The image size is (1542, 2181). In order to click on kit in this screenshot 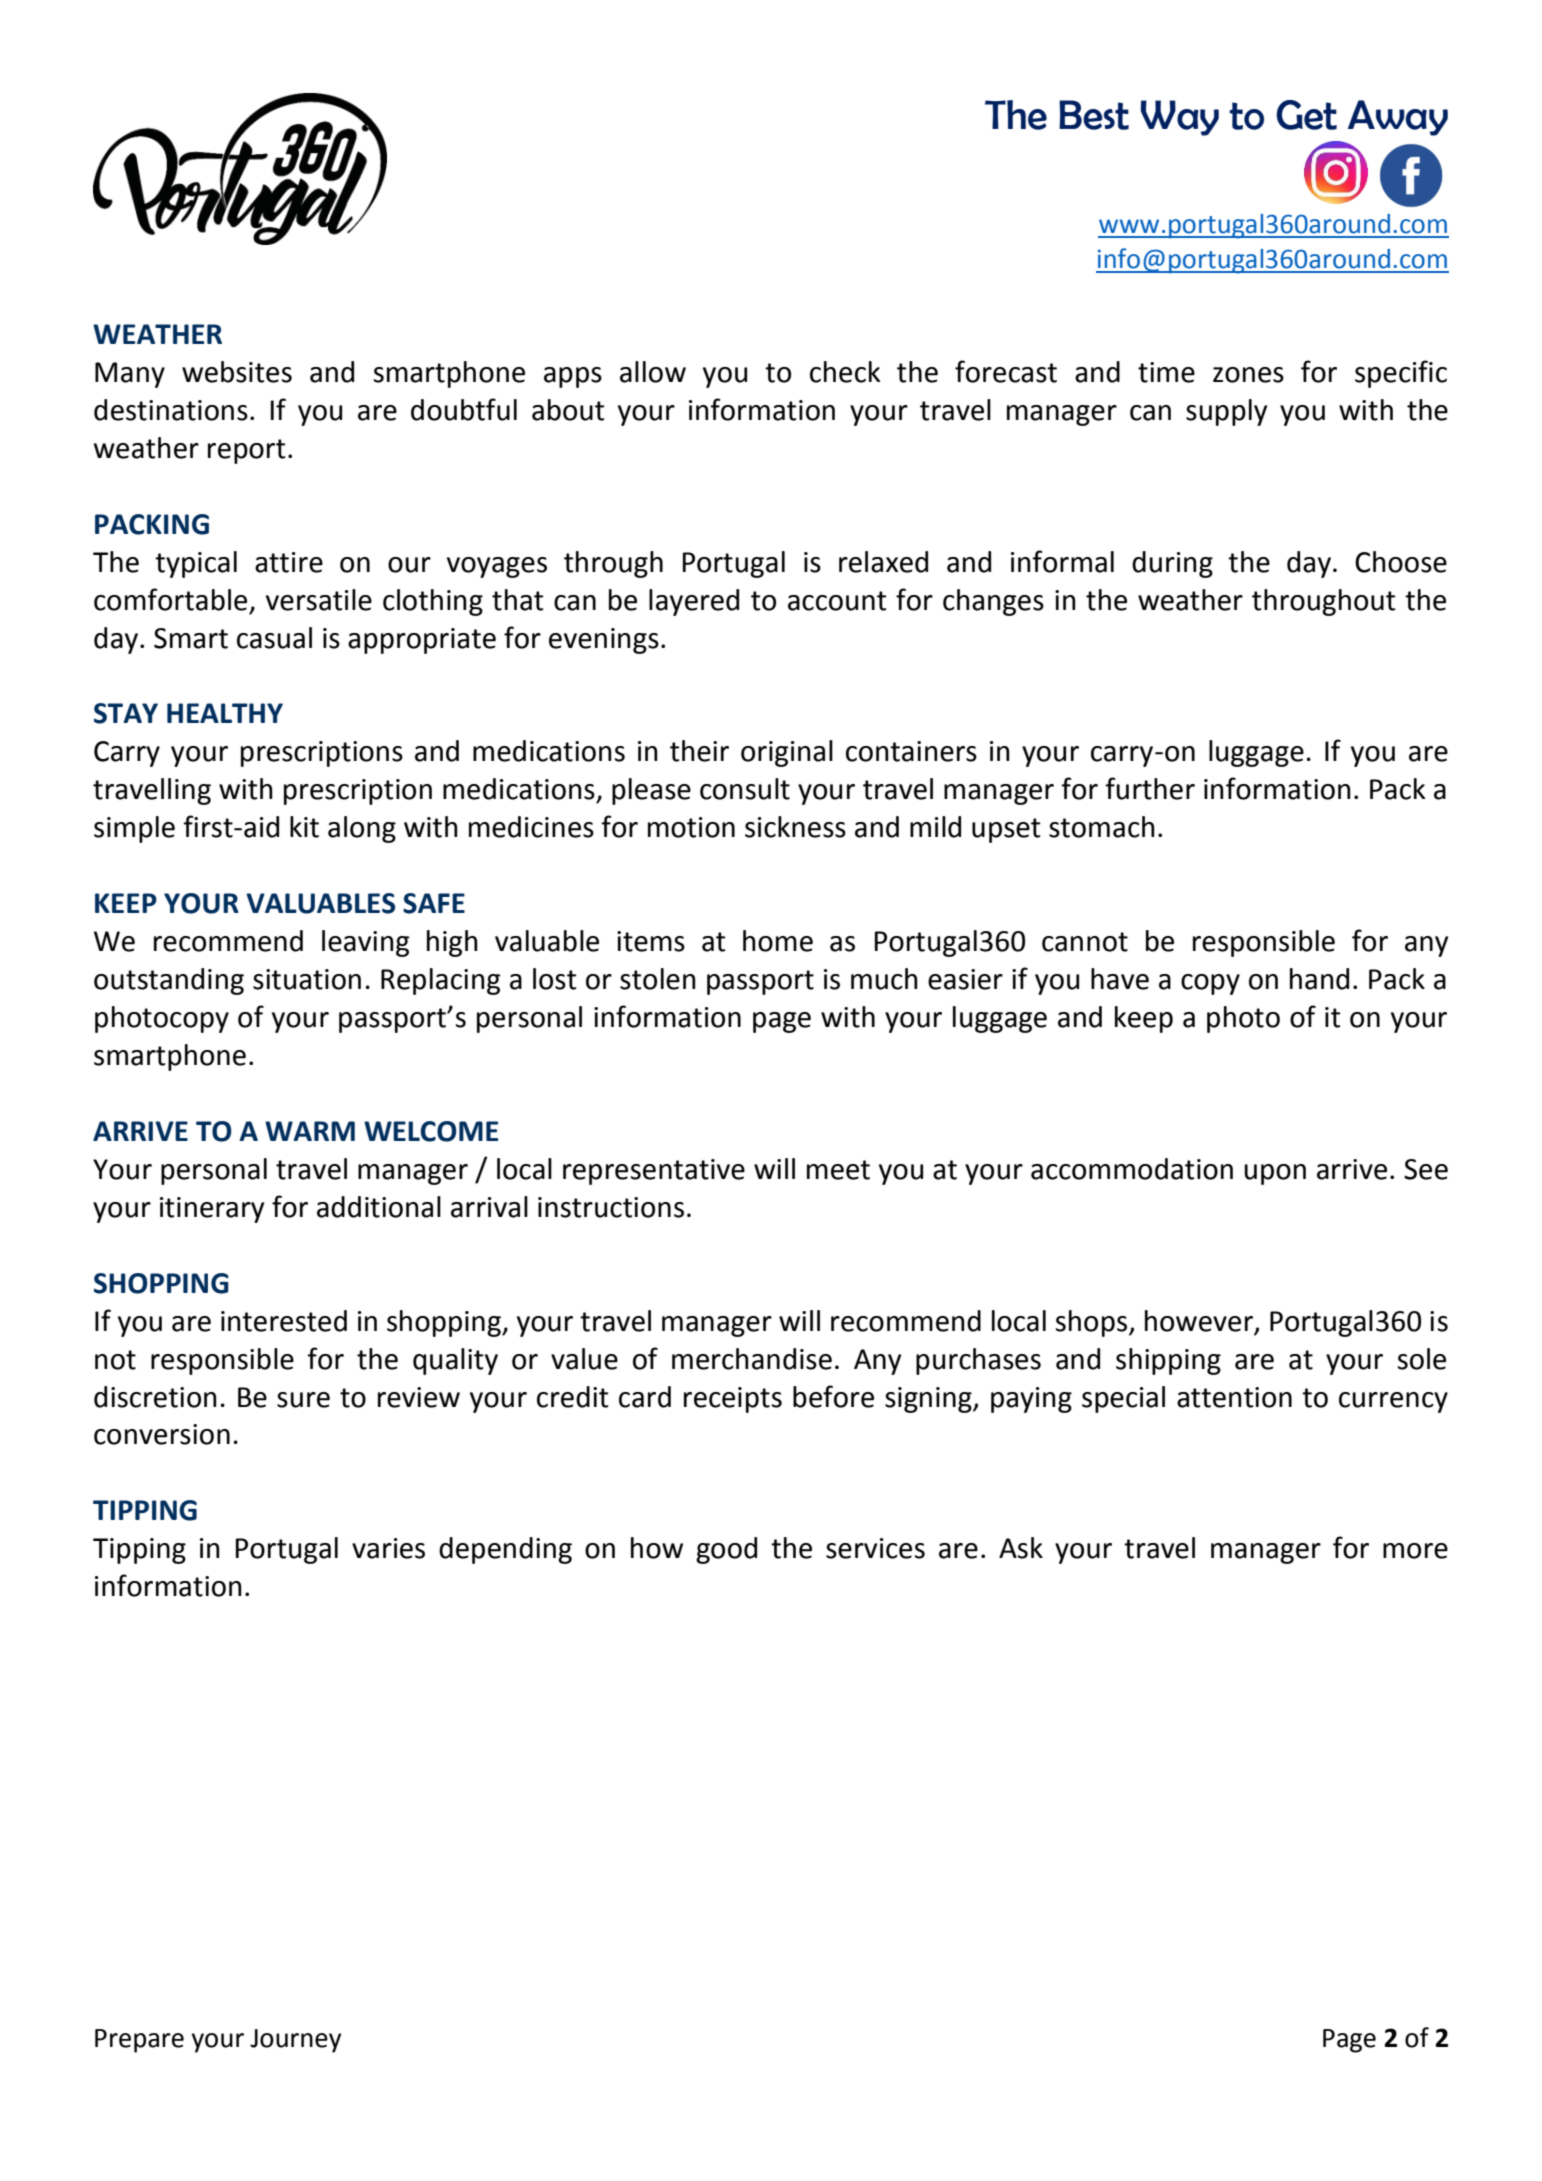, I will do `click(304, 827)`.
